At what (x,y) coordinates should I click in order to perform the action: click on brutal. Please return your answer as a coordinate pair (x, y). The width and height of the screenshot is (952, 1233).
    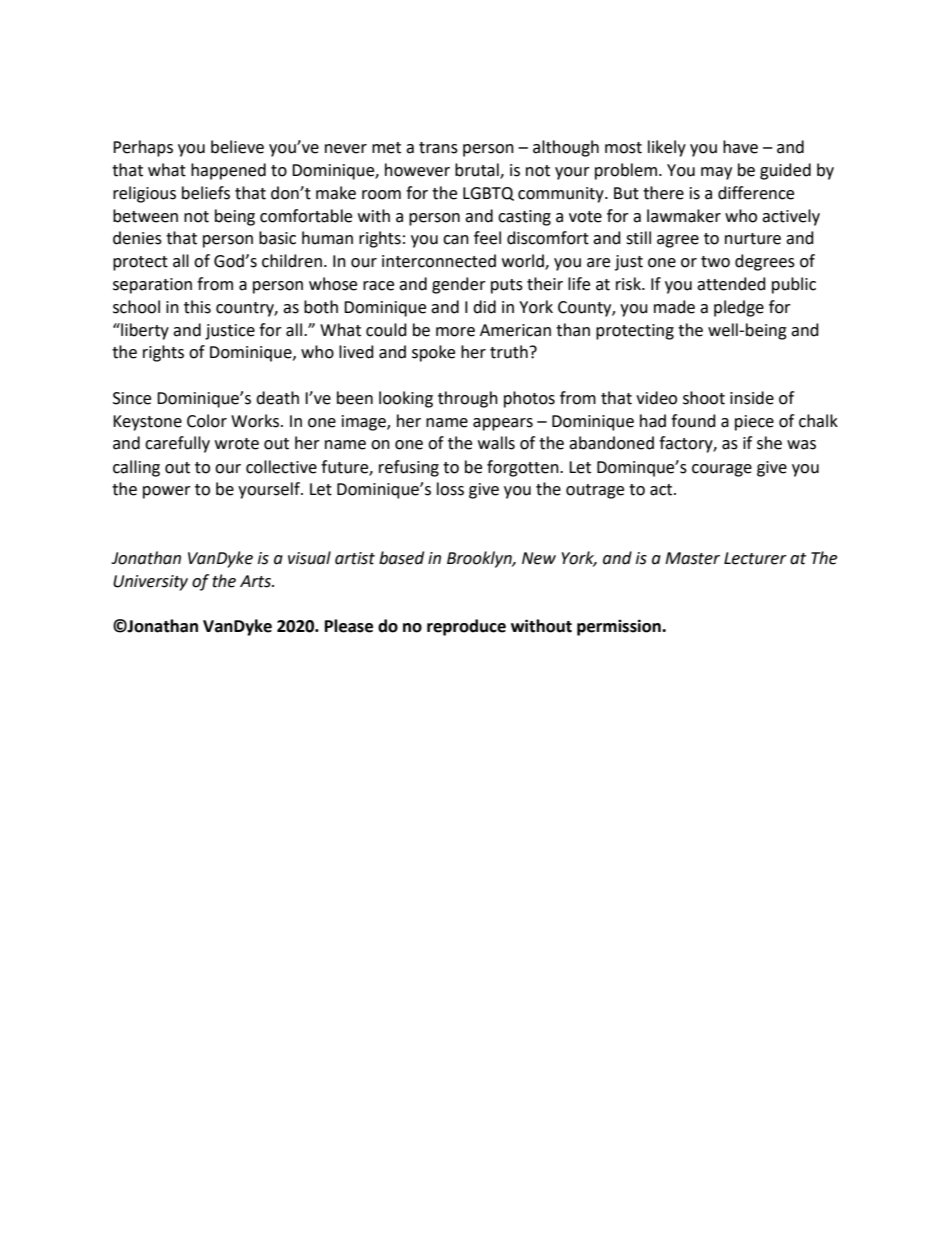
    Looking at the image, I should click on (478, 171).
